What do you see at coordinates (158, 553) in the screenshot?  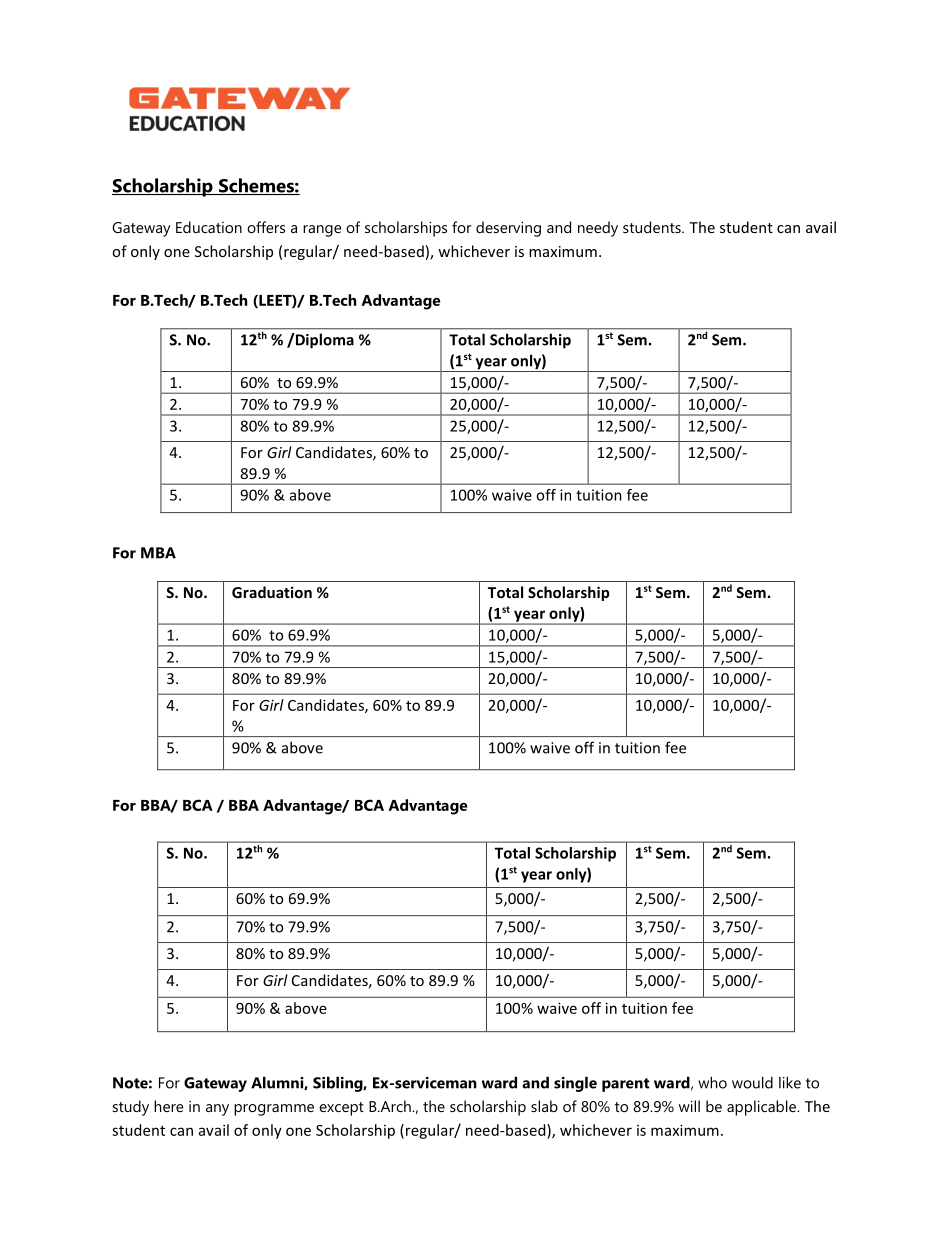 I see `MBA` at bounding box center [158, 553].
